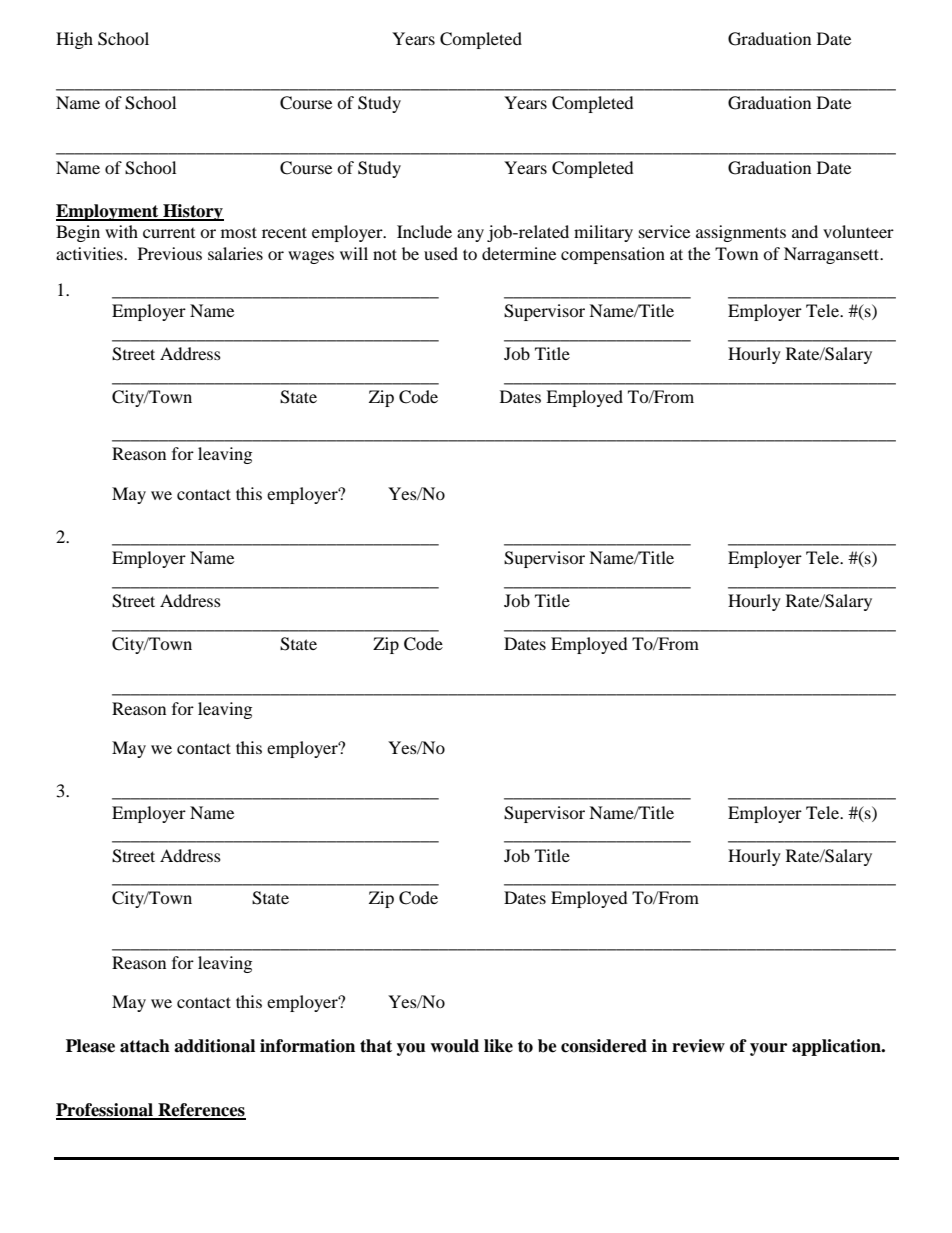  Describe the element at coordinates (170, 253) in the document. I see `Previous` at that location.
